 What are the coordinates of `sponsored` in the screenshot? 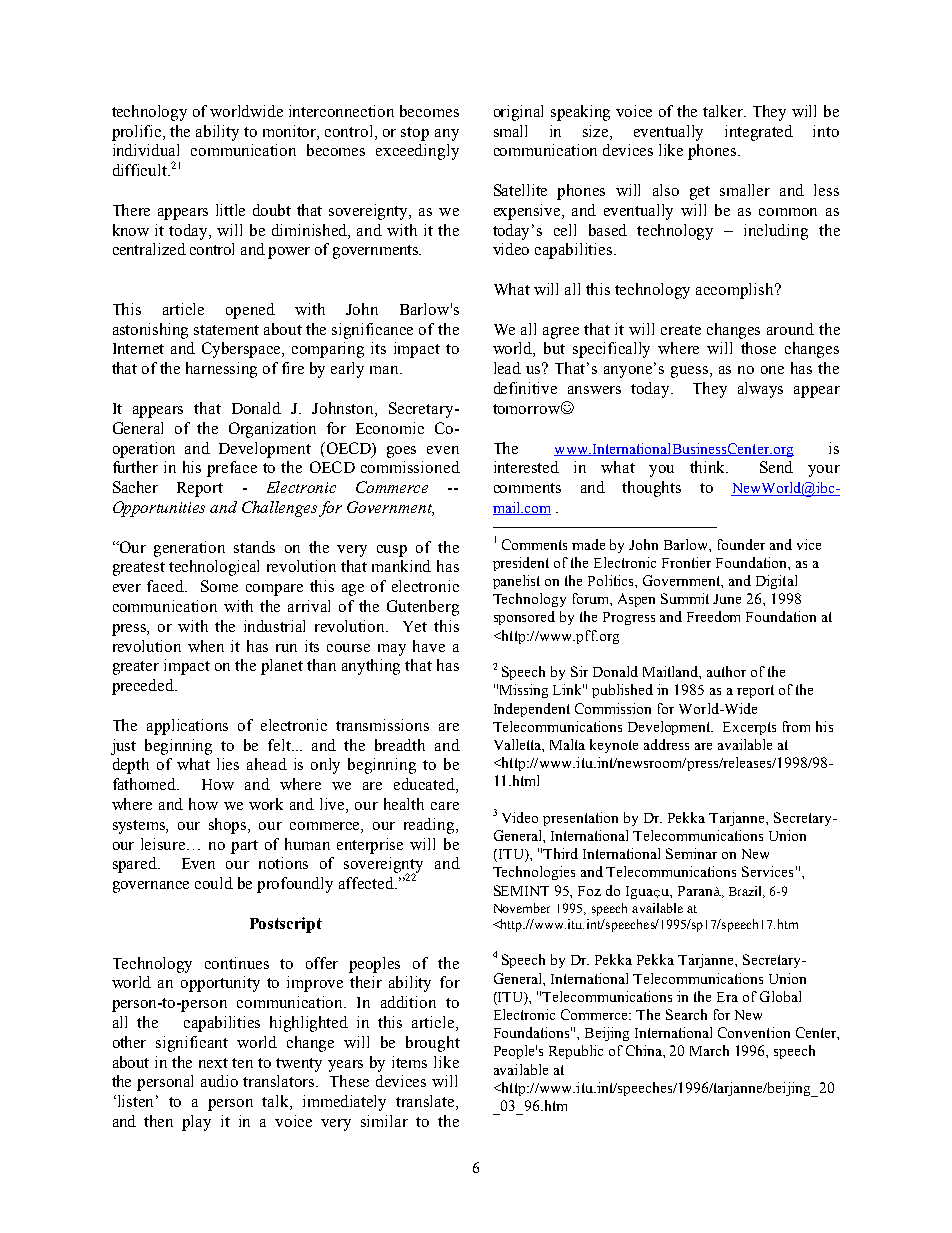 It's located at (524, 618).
